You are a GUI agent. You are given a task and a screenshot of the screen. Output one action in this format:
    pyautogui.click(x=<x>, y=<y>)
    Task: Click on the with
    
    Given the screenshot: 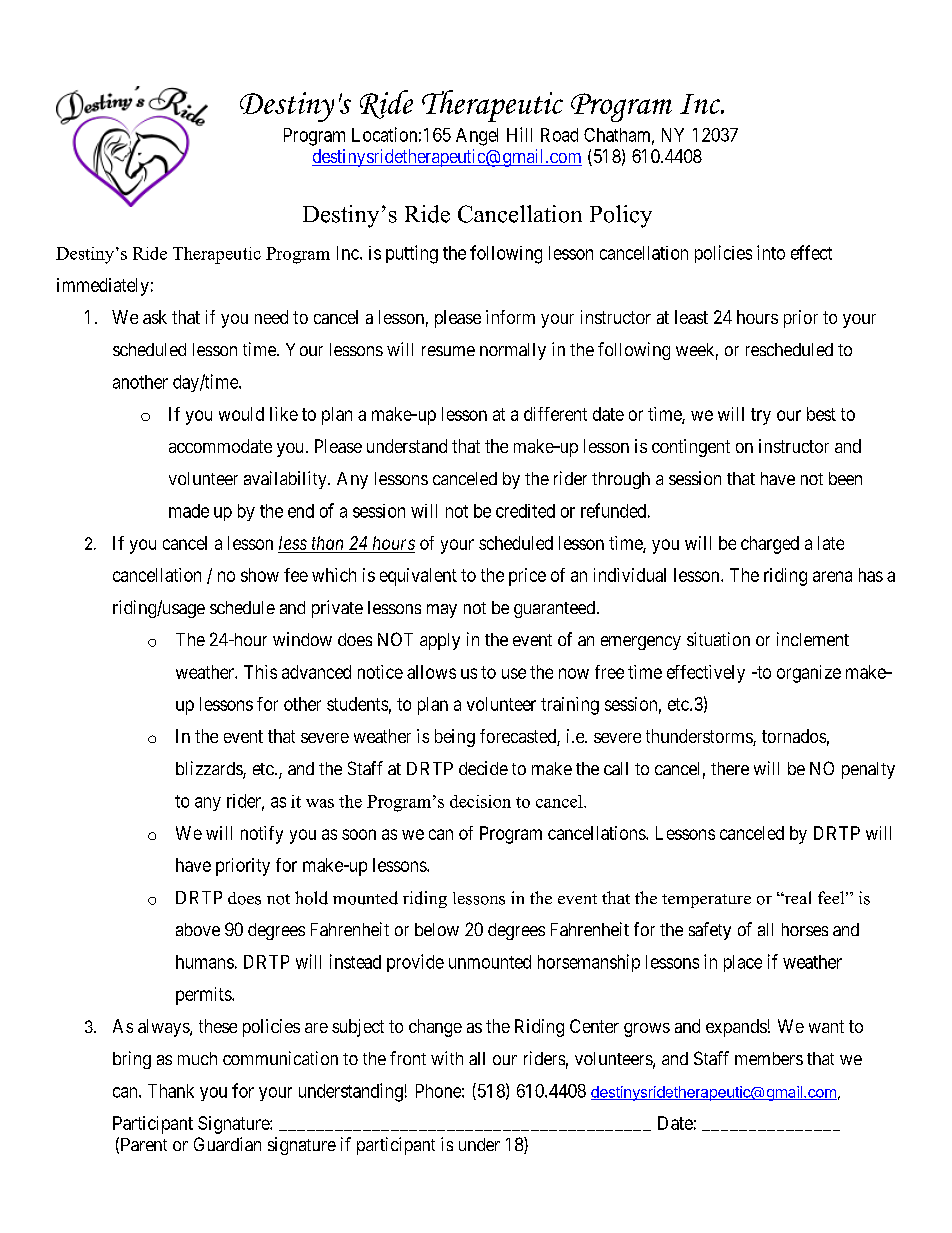 What is the action you would take?
    pyautogui.click(x=447, y=1058)
